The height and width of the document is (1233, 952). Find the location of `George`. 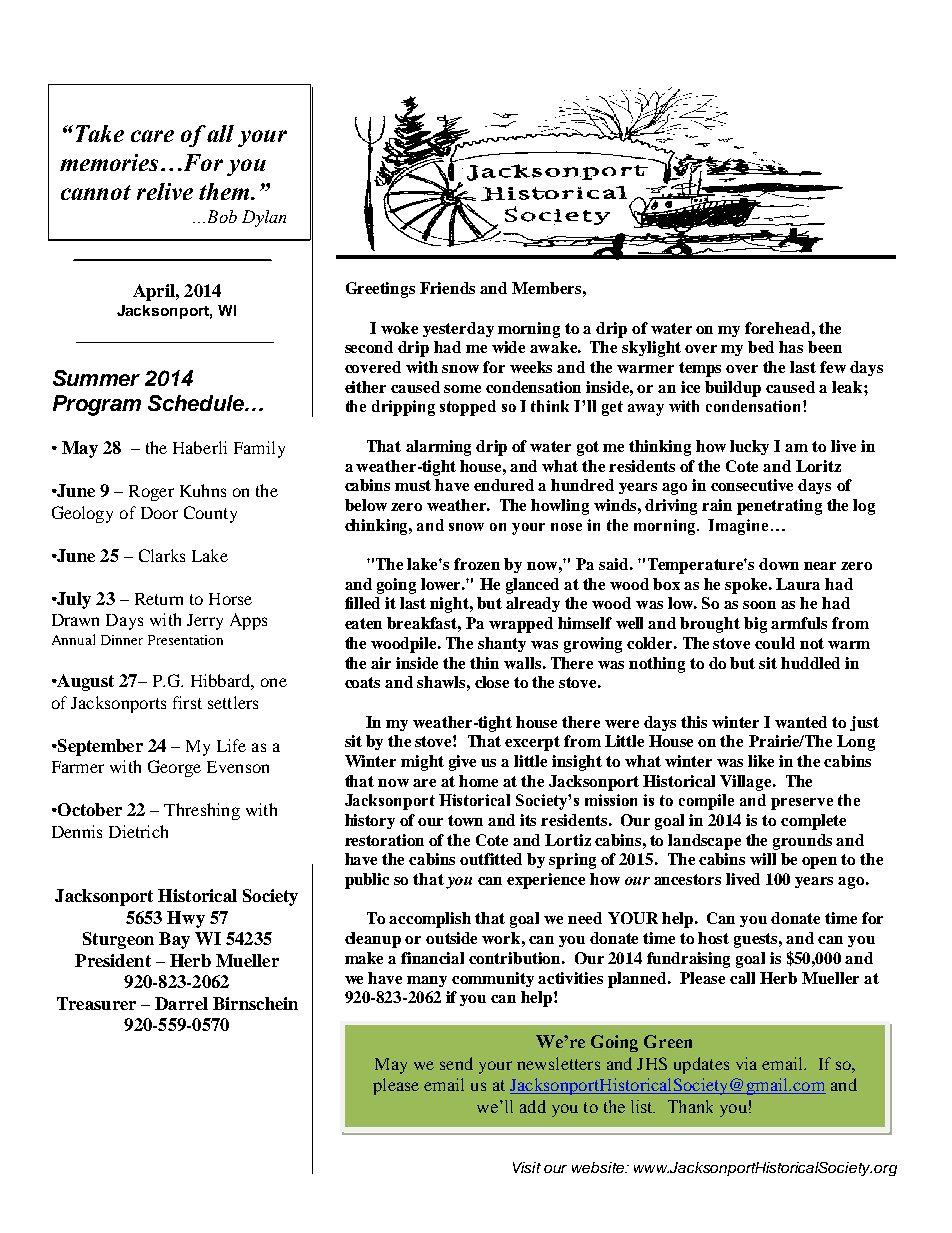

George is located at coordinates (174, 768).
